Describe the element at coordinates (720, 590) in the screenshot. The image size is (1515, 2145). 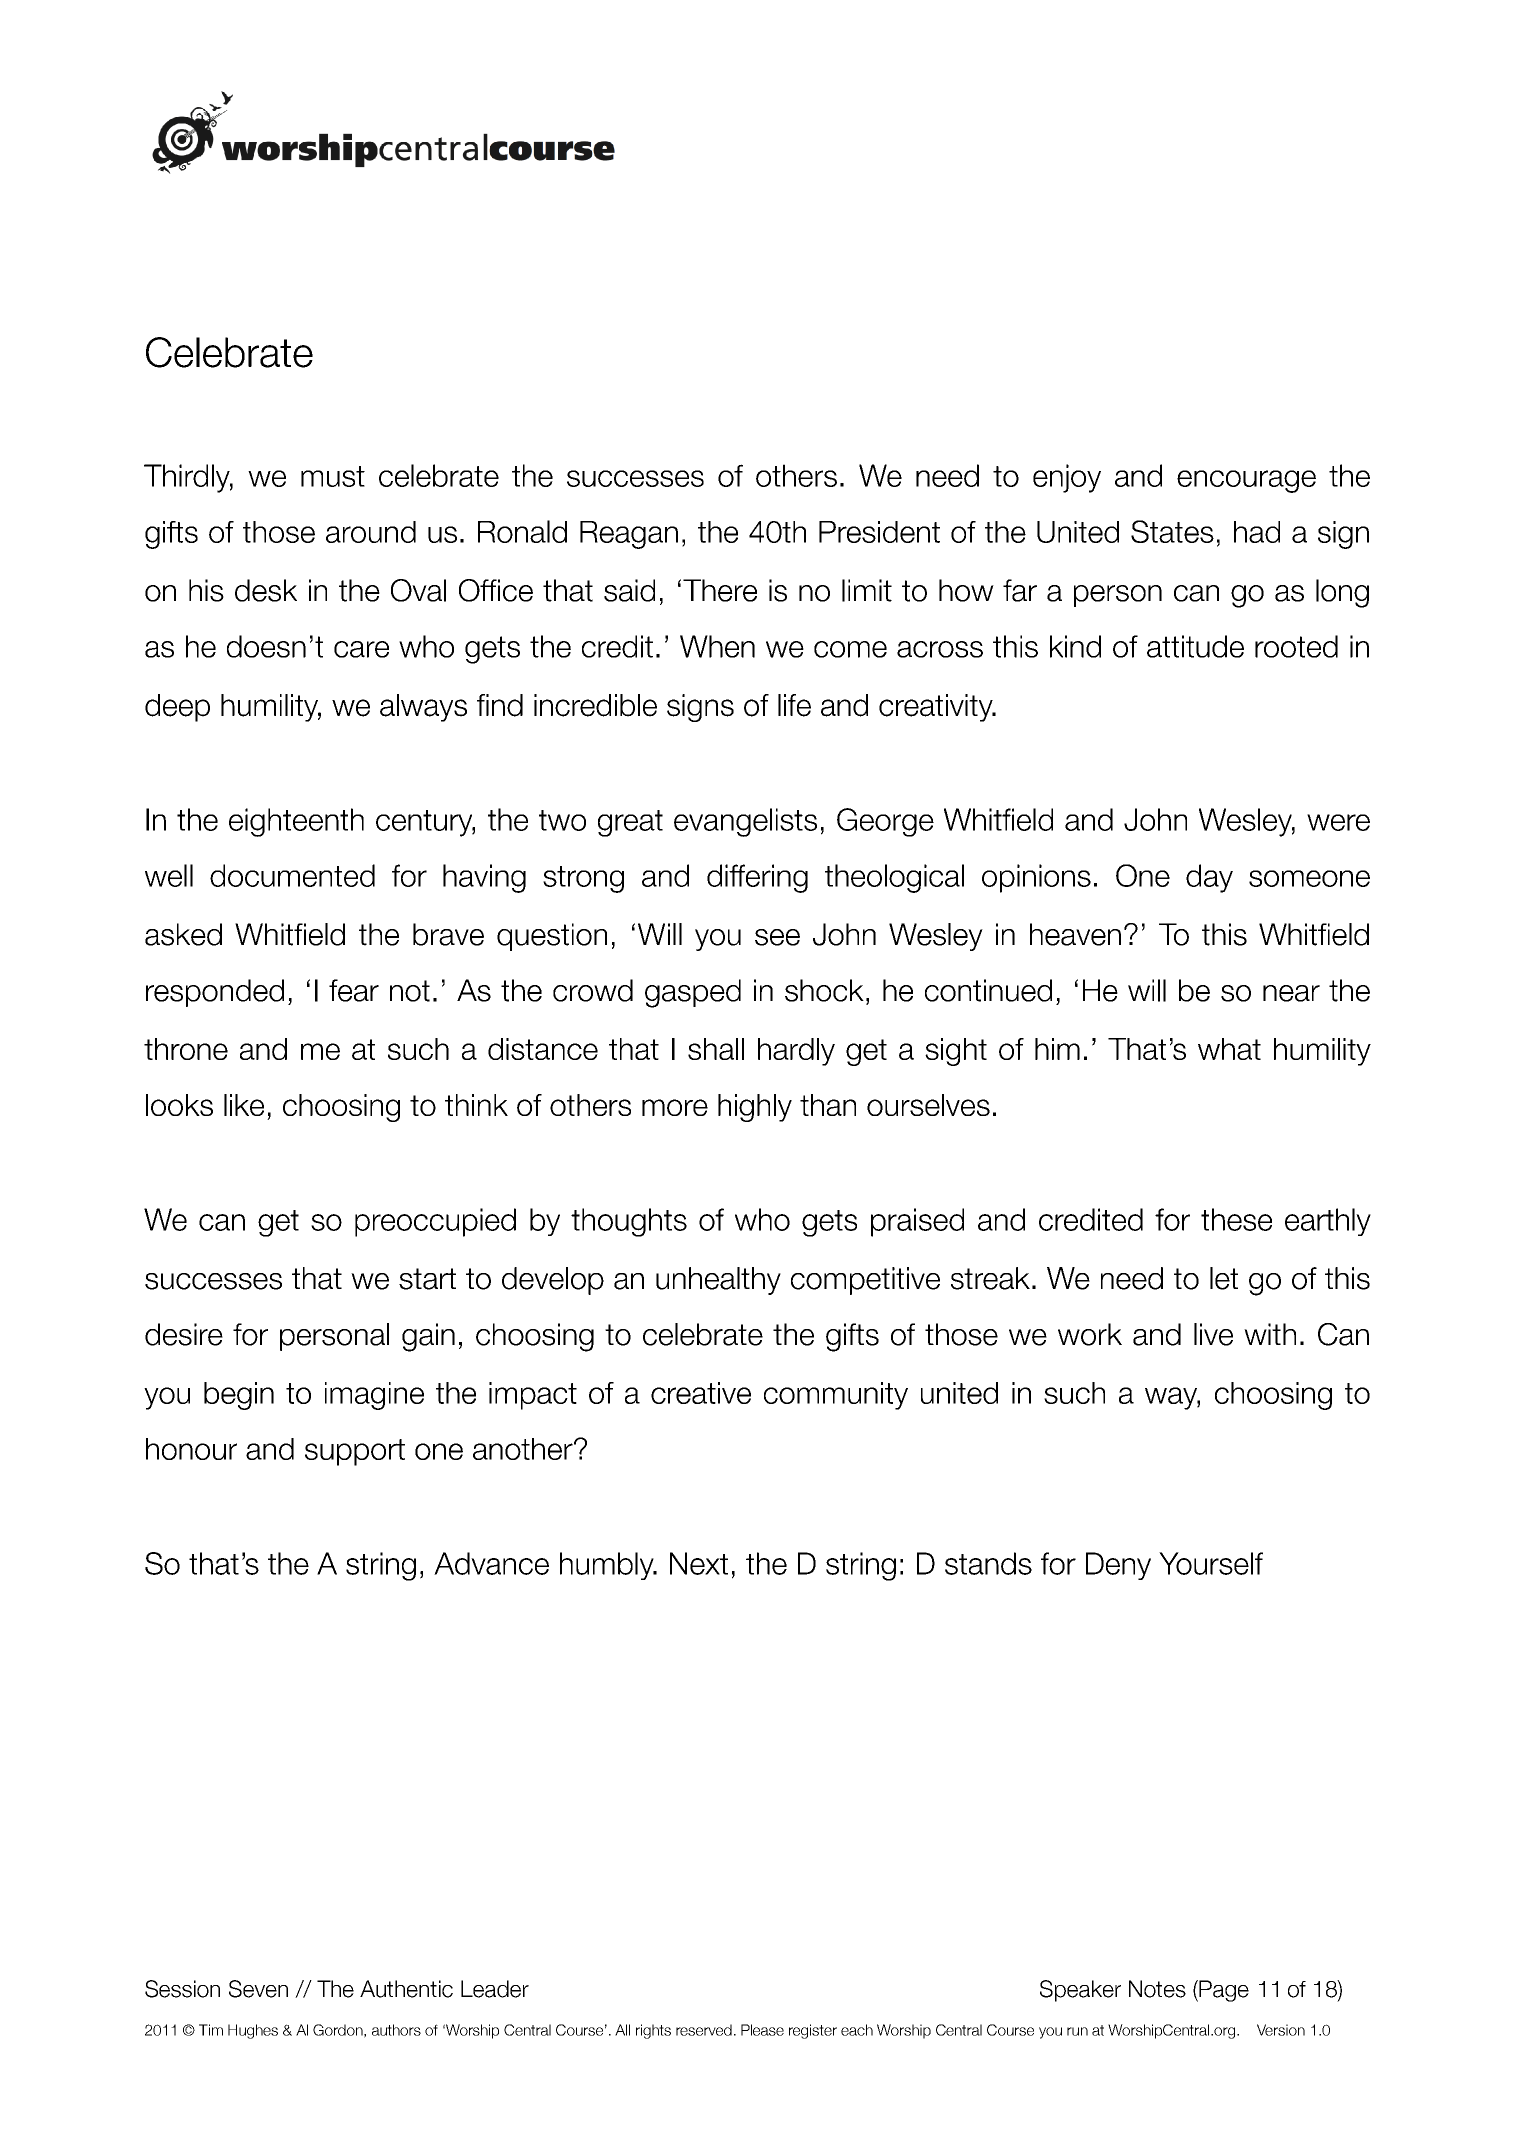
I see `There` at that location.
